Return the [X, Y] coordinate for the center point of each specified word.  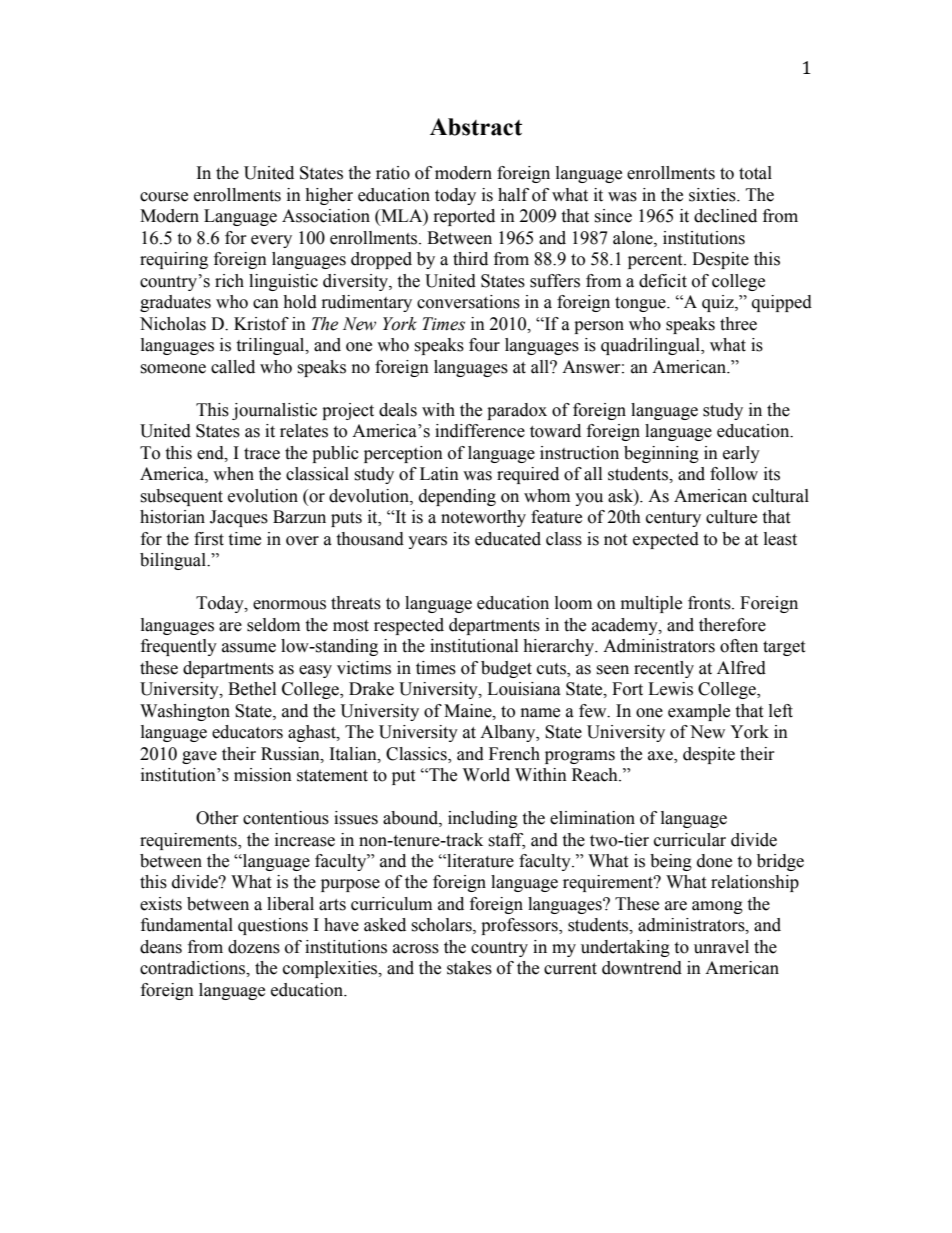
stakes [469, 968]
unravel [721, 947]
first [209, 539]
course [164, 197]
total [755, 173]
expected [666, 540]
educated [508, 539]
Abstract [476, 127]
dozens [254, 947]
